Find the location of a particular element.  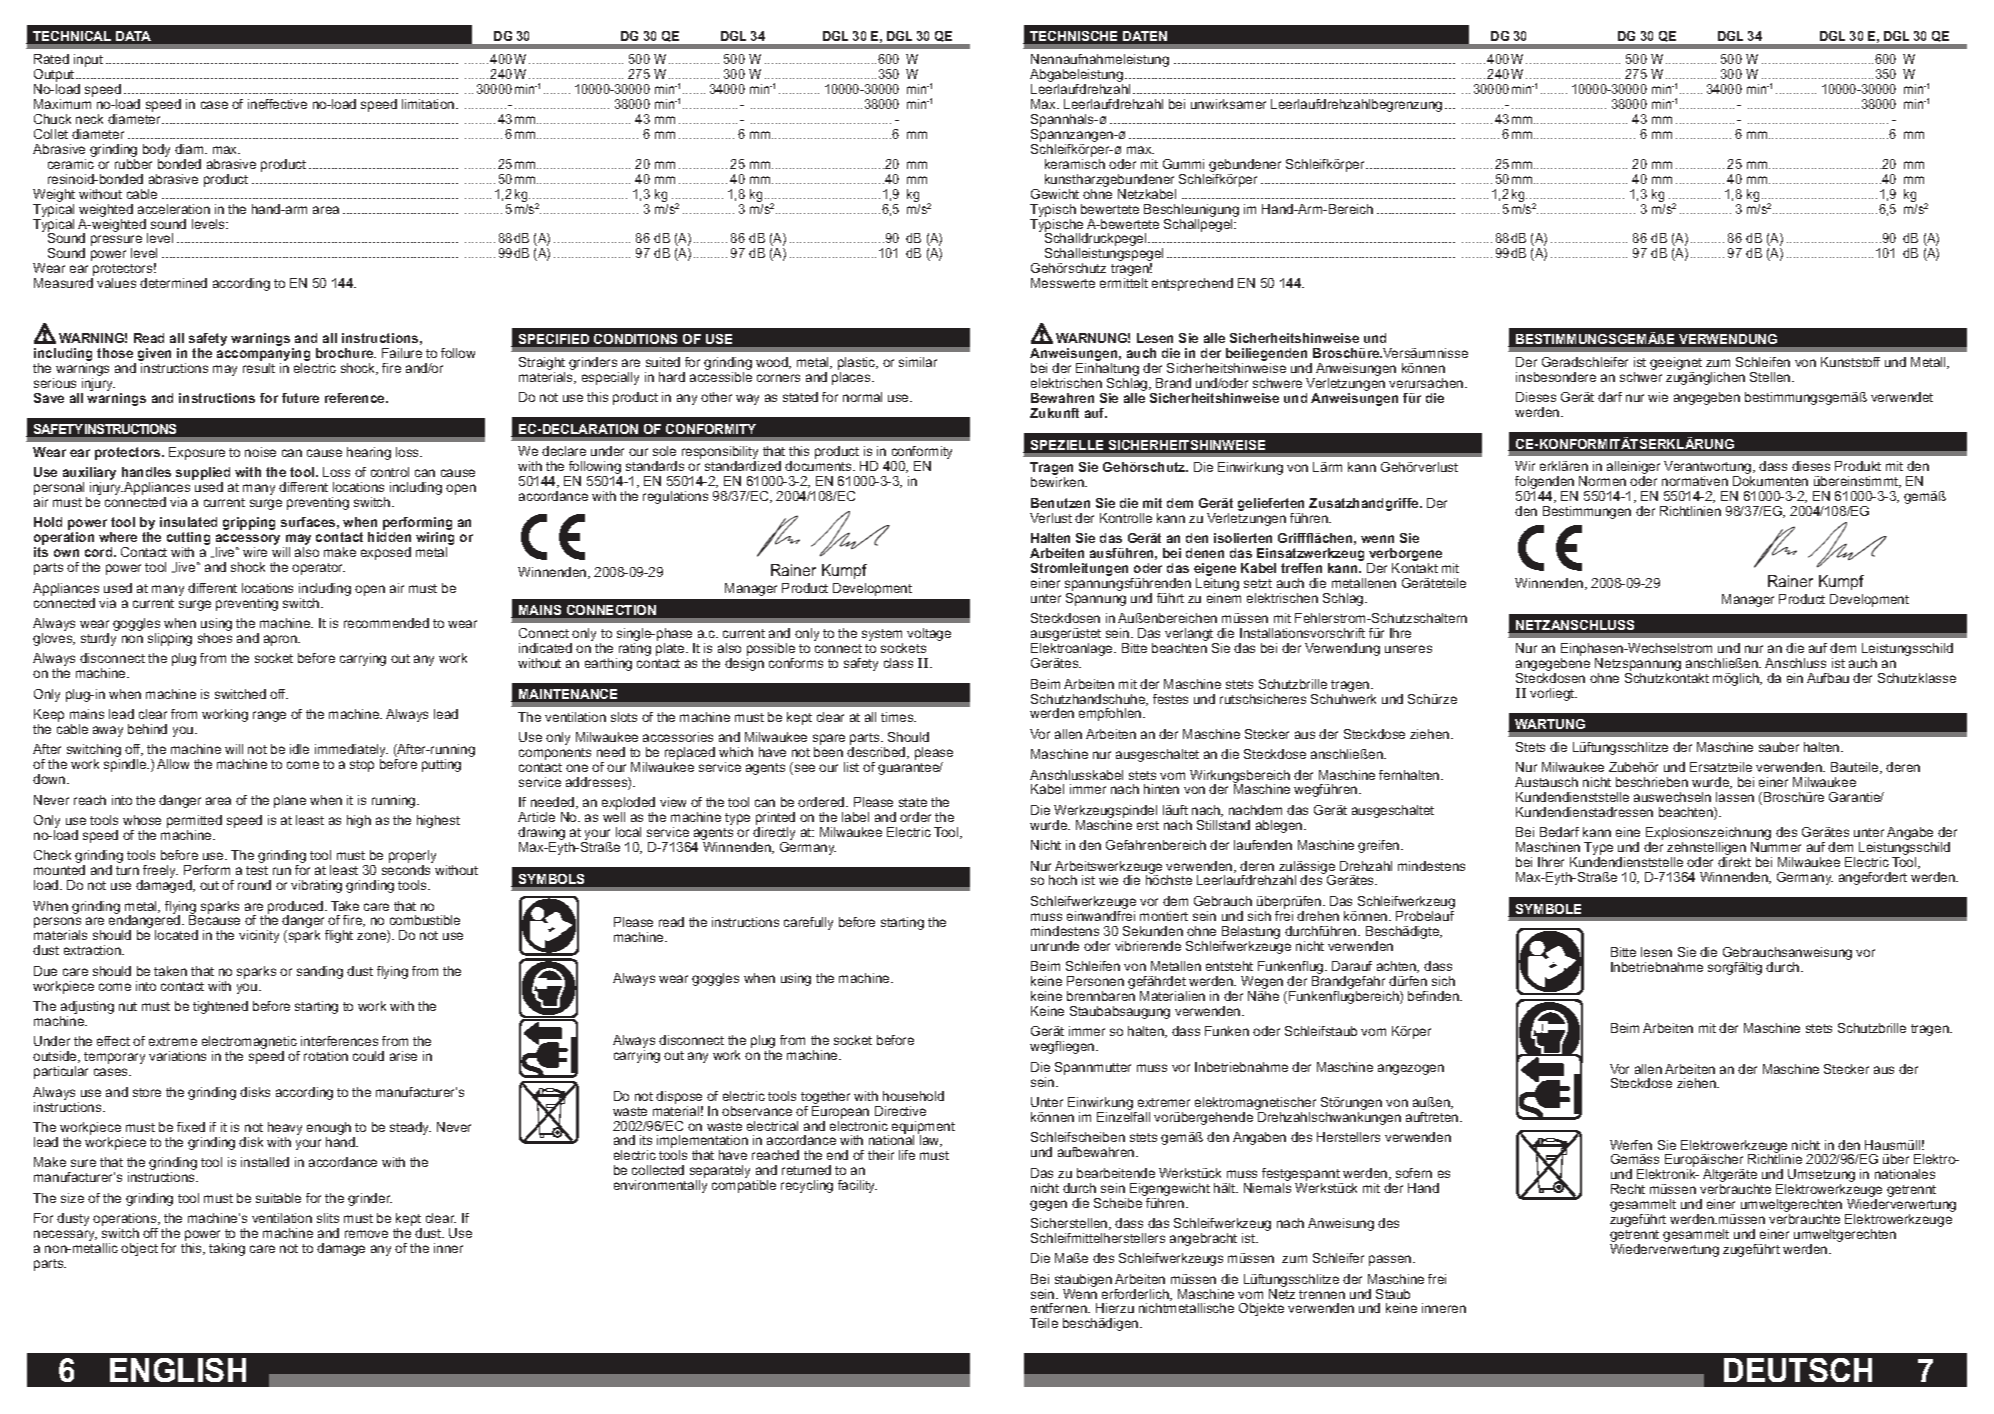

direkt is located at coordinates (1734, 862).
